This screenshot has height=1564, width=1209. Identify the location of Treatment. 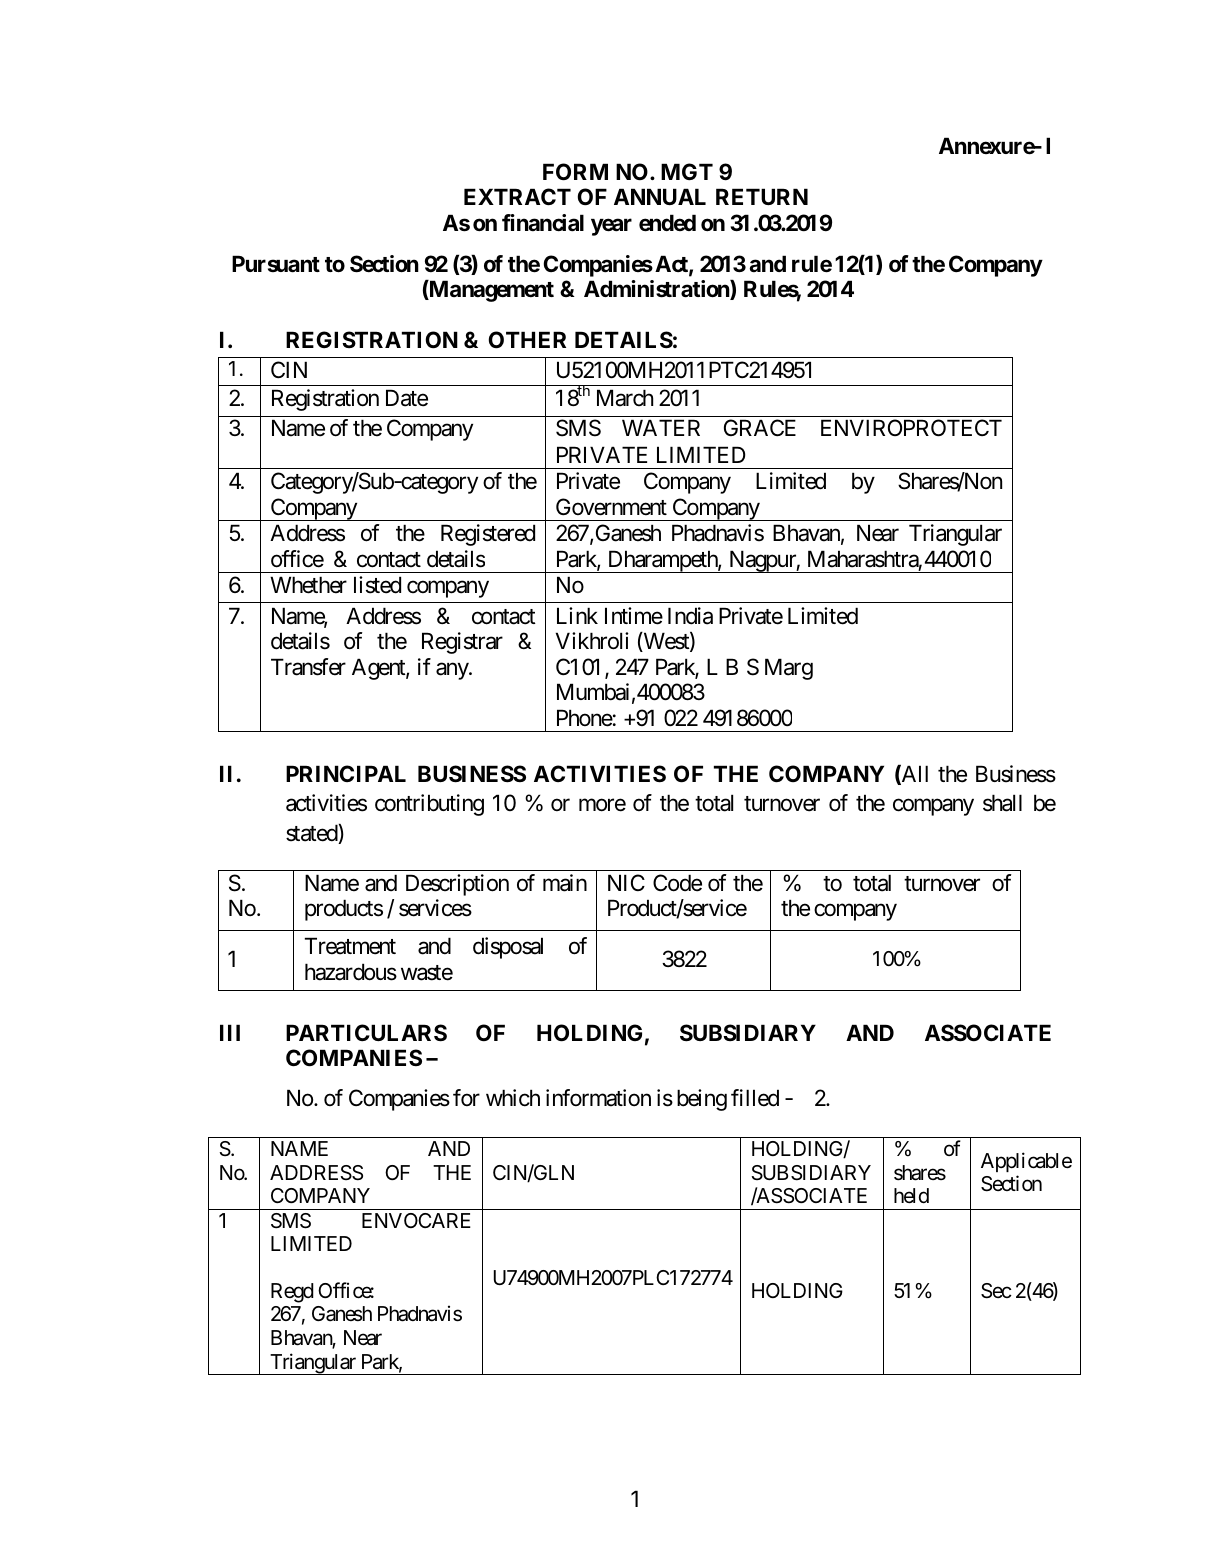
(350, 946).
